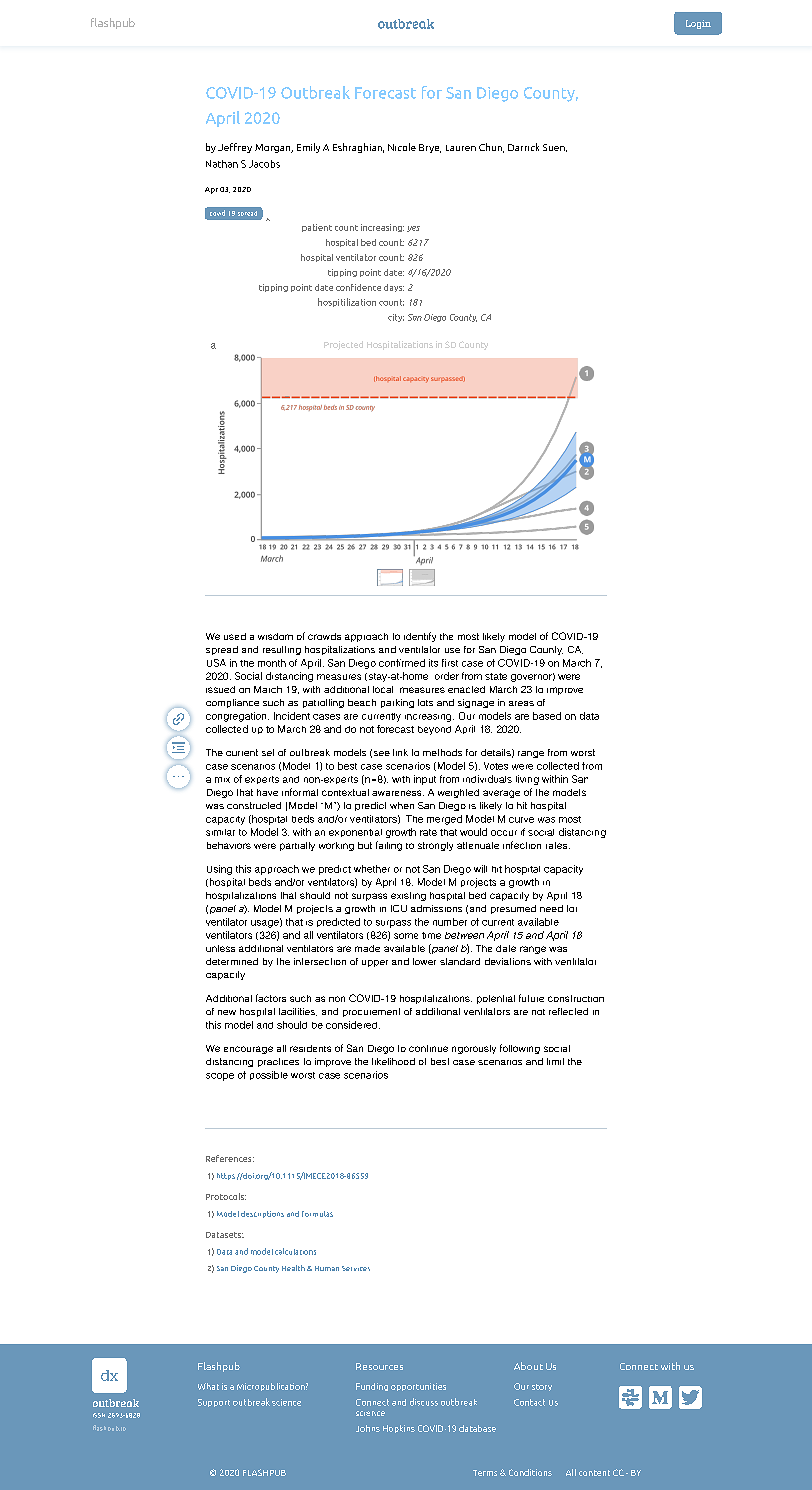 This screenshot has height=1490, width=812. What do you see at coordinates (402, 147) in the screenshot?
I see `Nicole` at bounding box center [402, 147].
